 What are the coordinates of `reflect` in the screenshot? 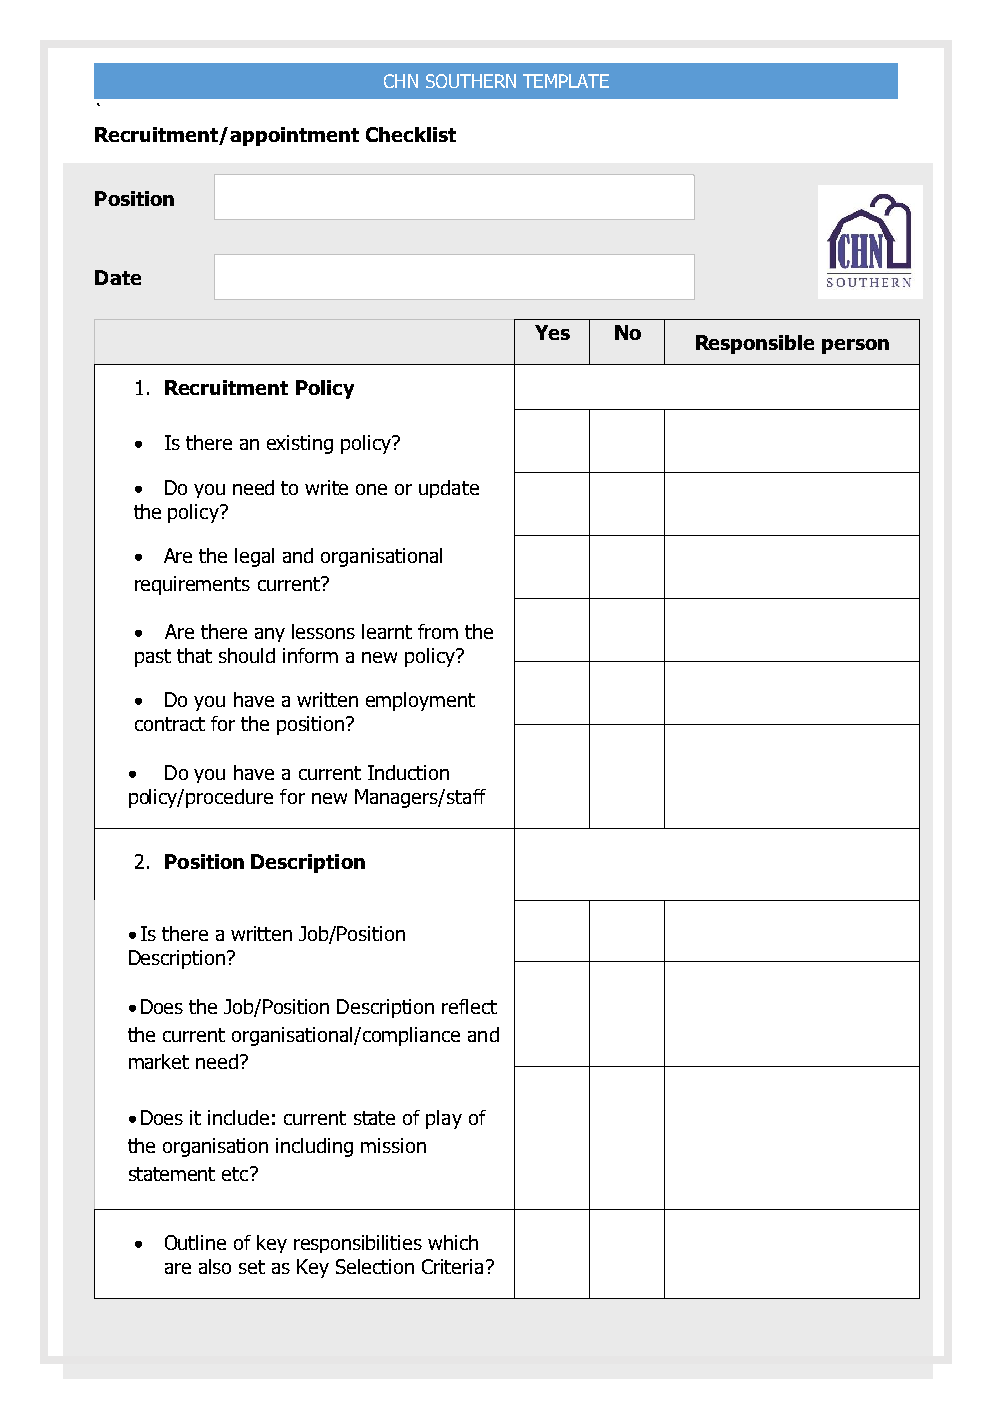 It's located at (469, 1006).
